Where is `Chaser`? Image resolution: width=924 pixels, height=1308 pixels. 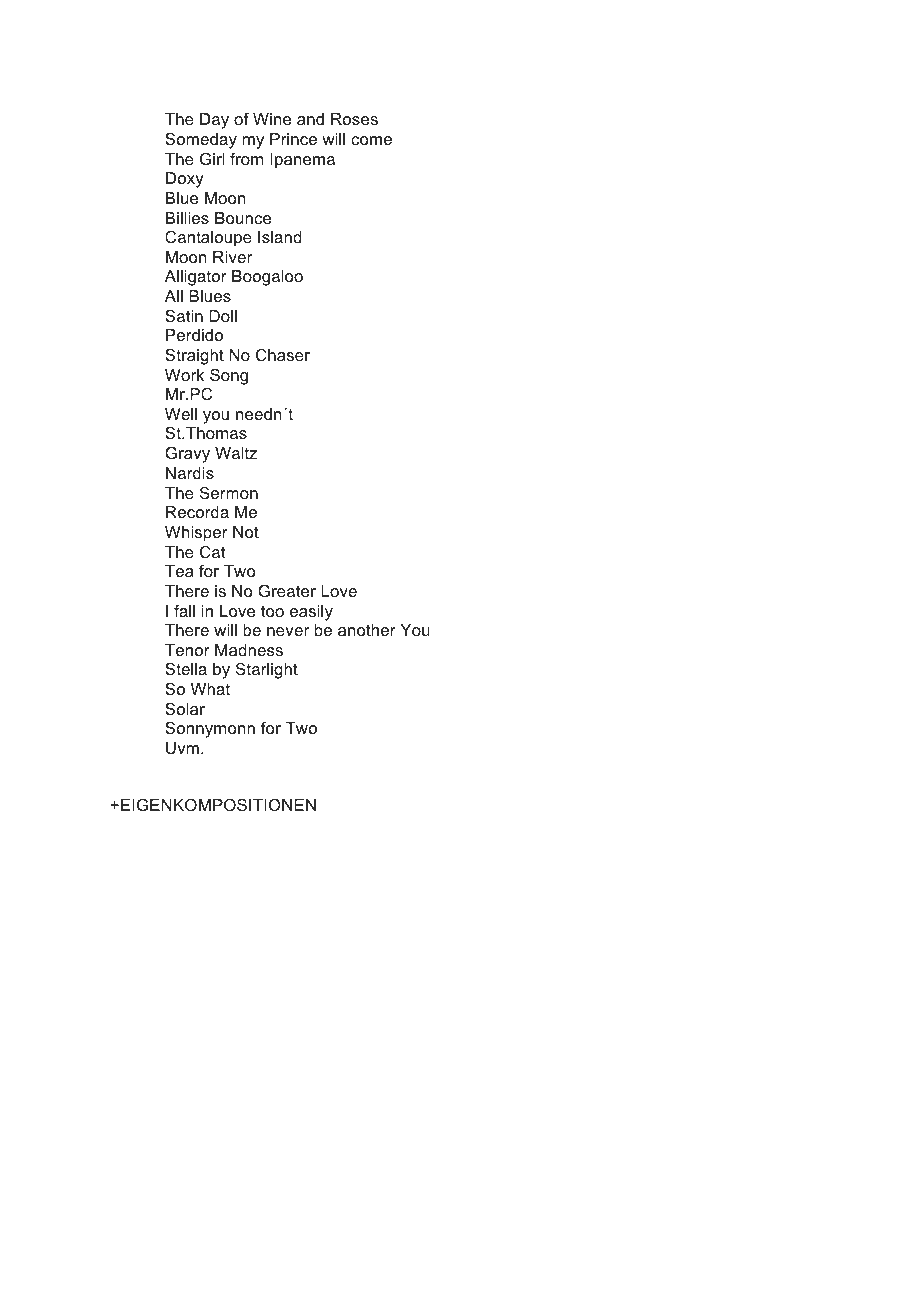 Chaser is located at coordinates (283, 355).
